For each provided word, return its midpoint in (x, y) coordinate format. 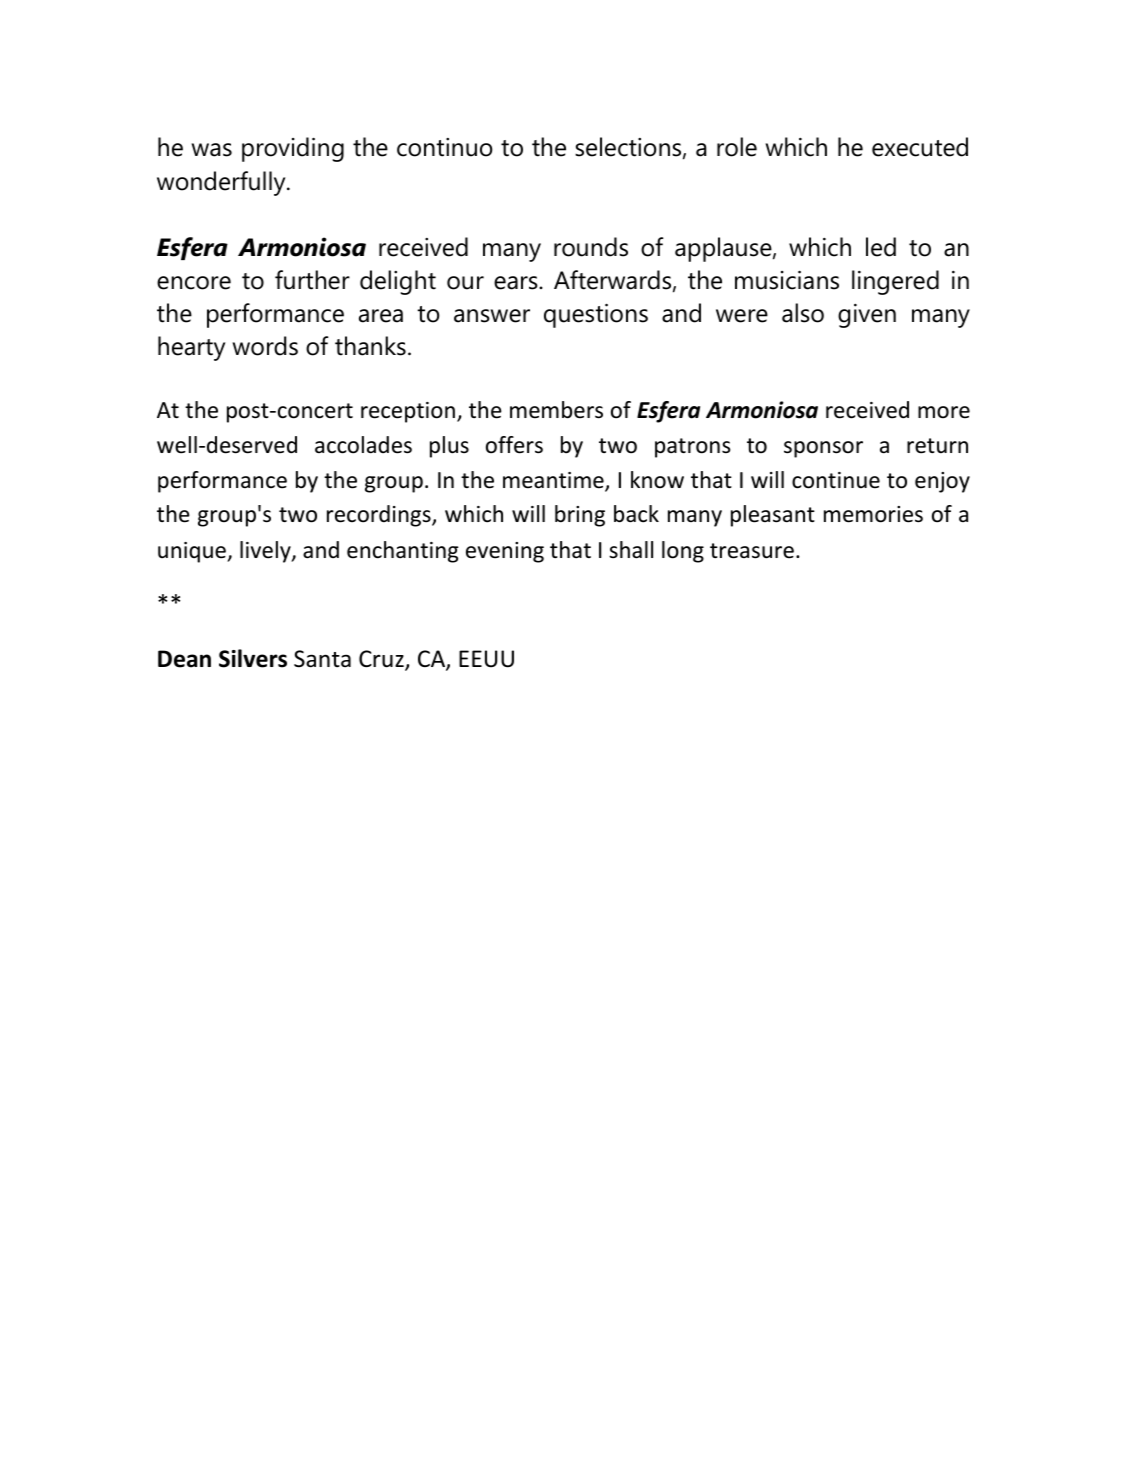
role (737, 147)
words (265, 346)
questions (596, 315)
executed (920, 147)
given (867, 316)
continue (836, 480)
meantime (554, 481)
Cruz (382, 660)
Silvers (253, 658)
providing (293, 149)
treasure (752, 551)
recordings (380, 516)
